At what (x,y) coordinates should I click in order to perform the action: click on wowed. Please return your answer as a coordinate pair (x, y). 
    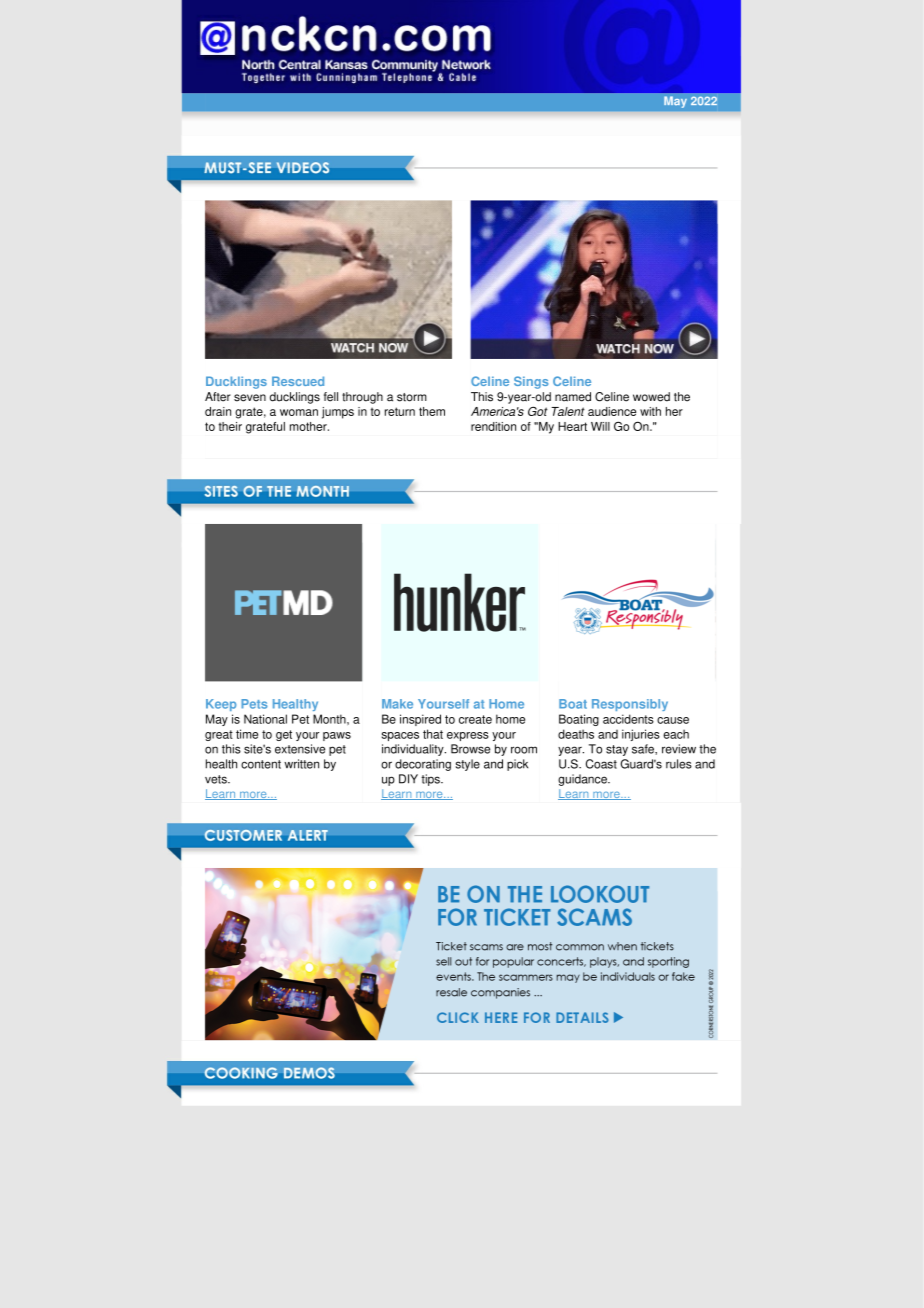
    Looking at the image, I should click on (651, 397).
